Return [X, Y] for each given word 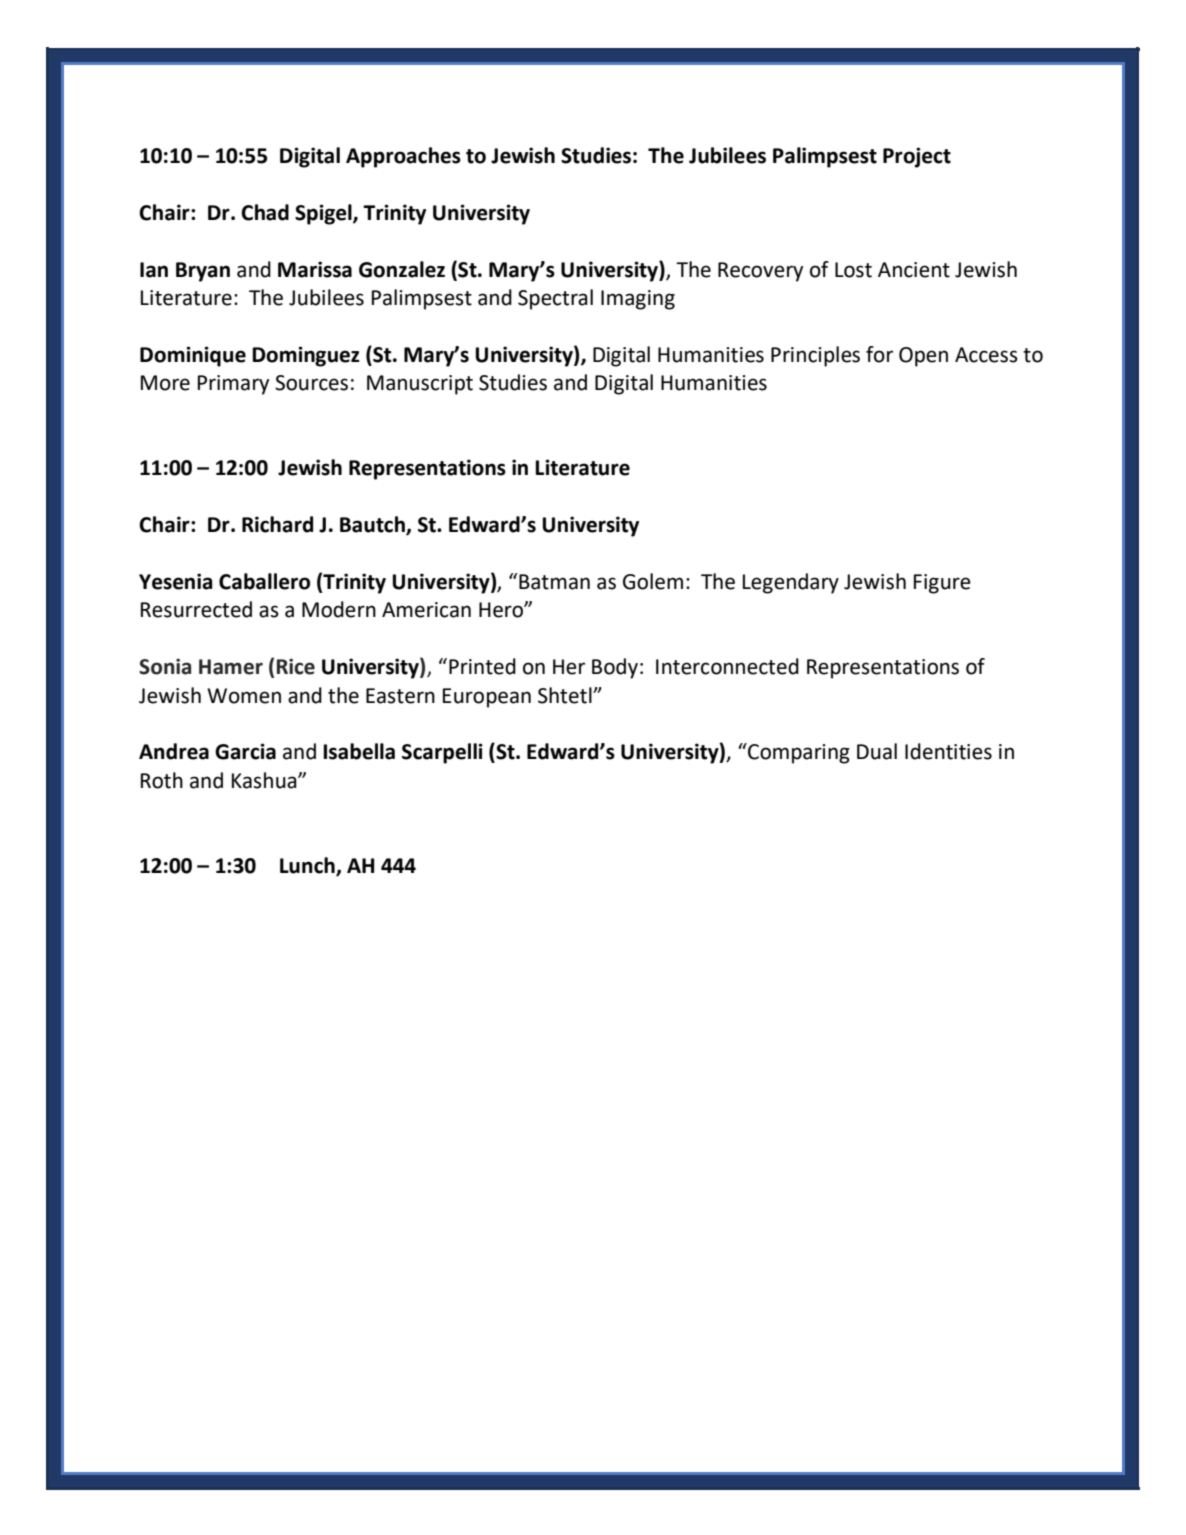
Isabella [359, 751]
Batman [553, 581]
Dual [877, 751]
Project [917, 157]
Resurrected [196, 609]
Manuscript [420, 385]
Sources [311, 383]
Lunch [308, 866]
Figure [942, 584]
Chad [265, 212]
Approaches [403, 157]
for [879, 354]
